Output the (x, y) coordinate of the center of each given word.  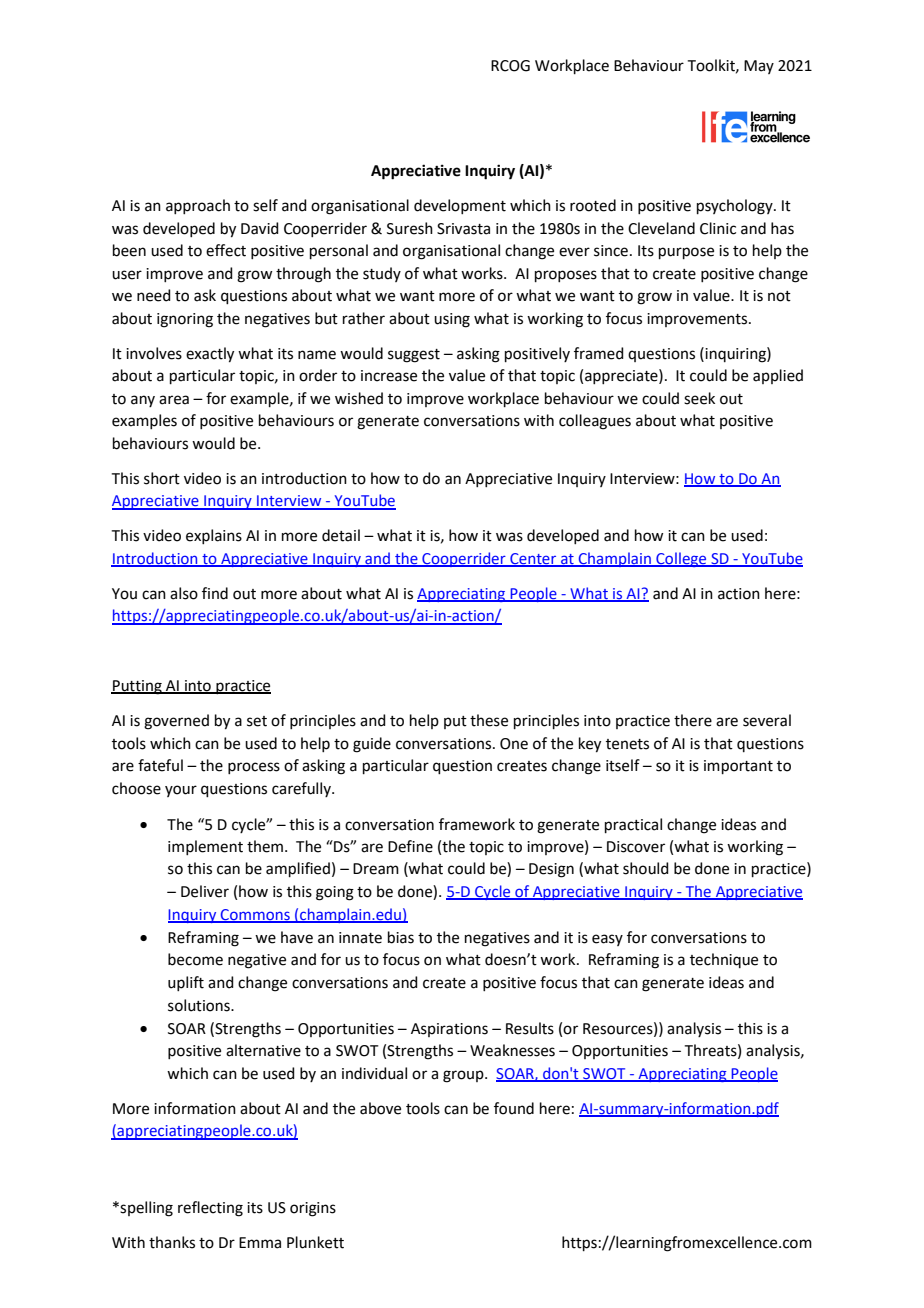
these (489, 720)
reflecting (210, 1209)
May (759, 67)
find (215, 593)
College (681, 559)
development (460, 206)
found (514, 1108)
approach (198, 206)
